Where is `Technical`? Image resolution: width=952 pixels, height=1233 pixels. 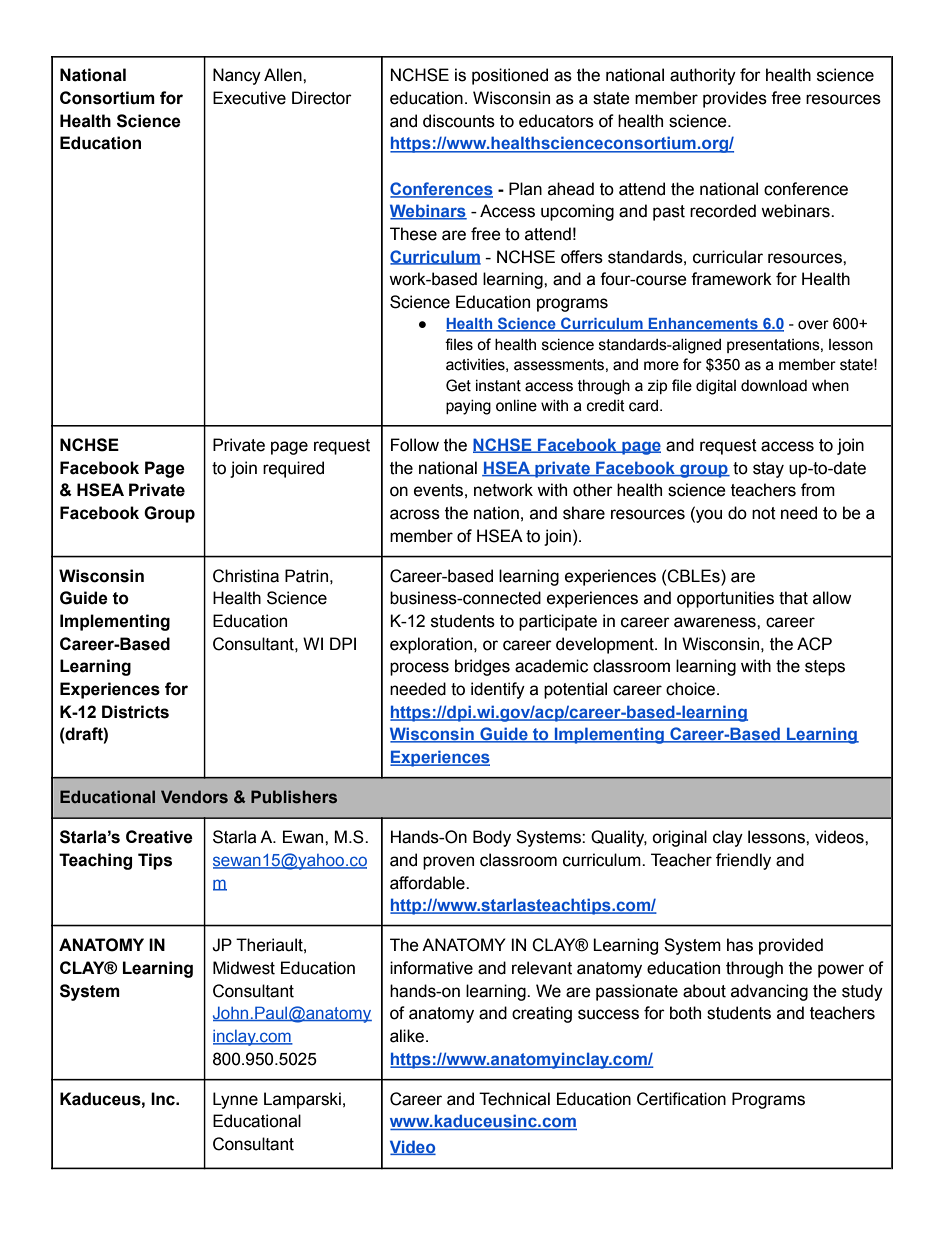
Technical is located at coordinates (514, 1099).
